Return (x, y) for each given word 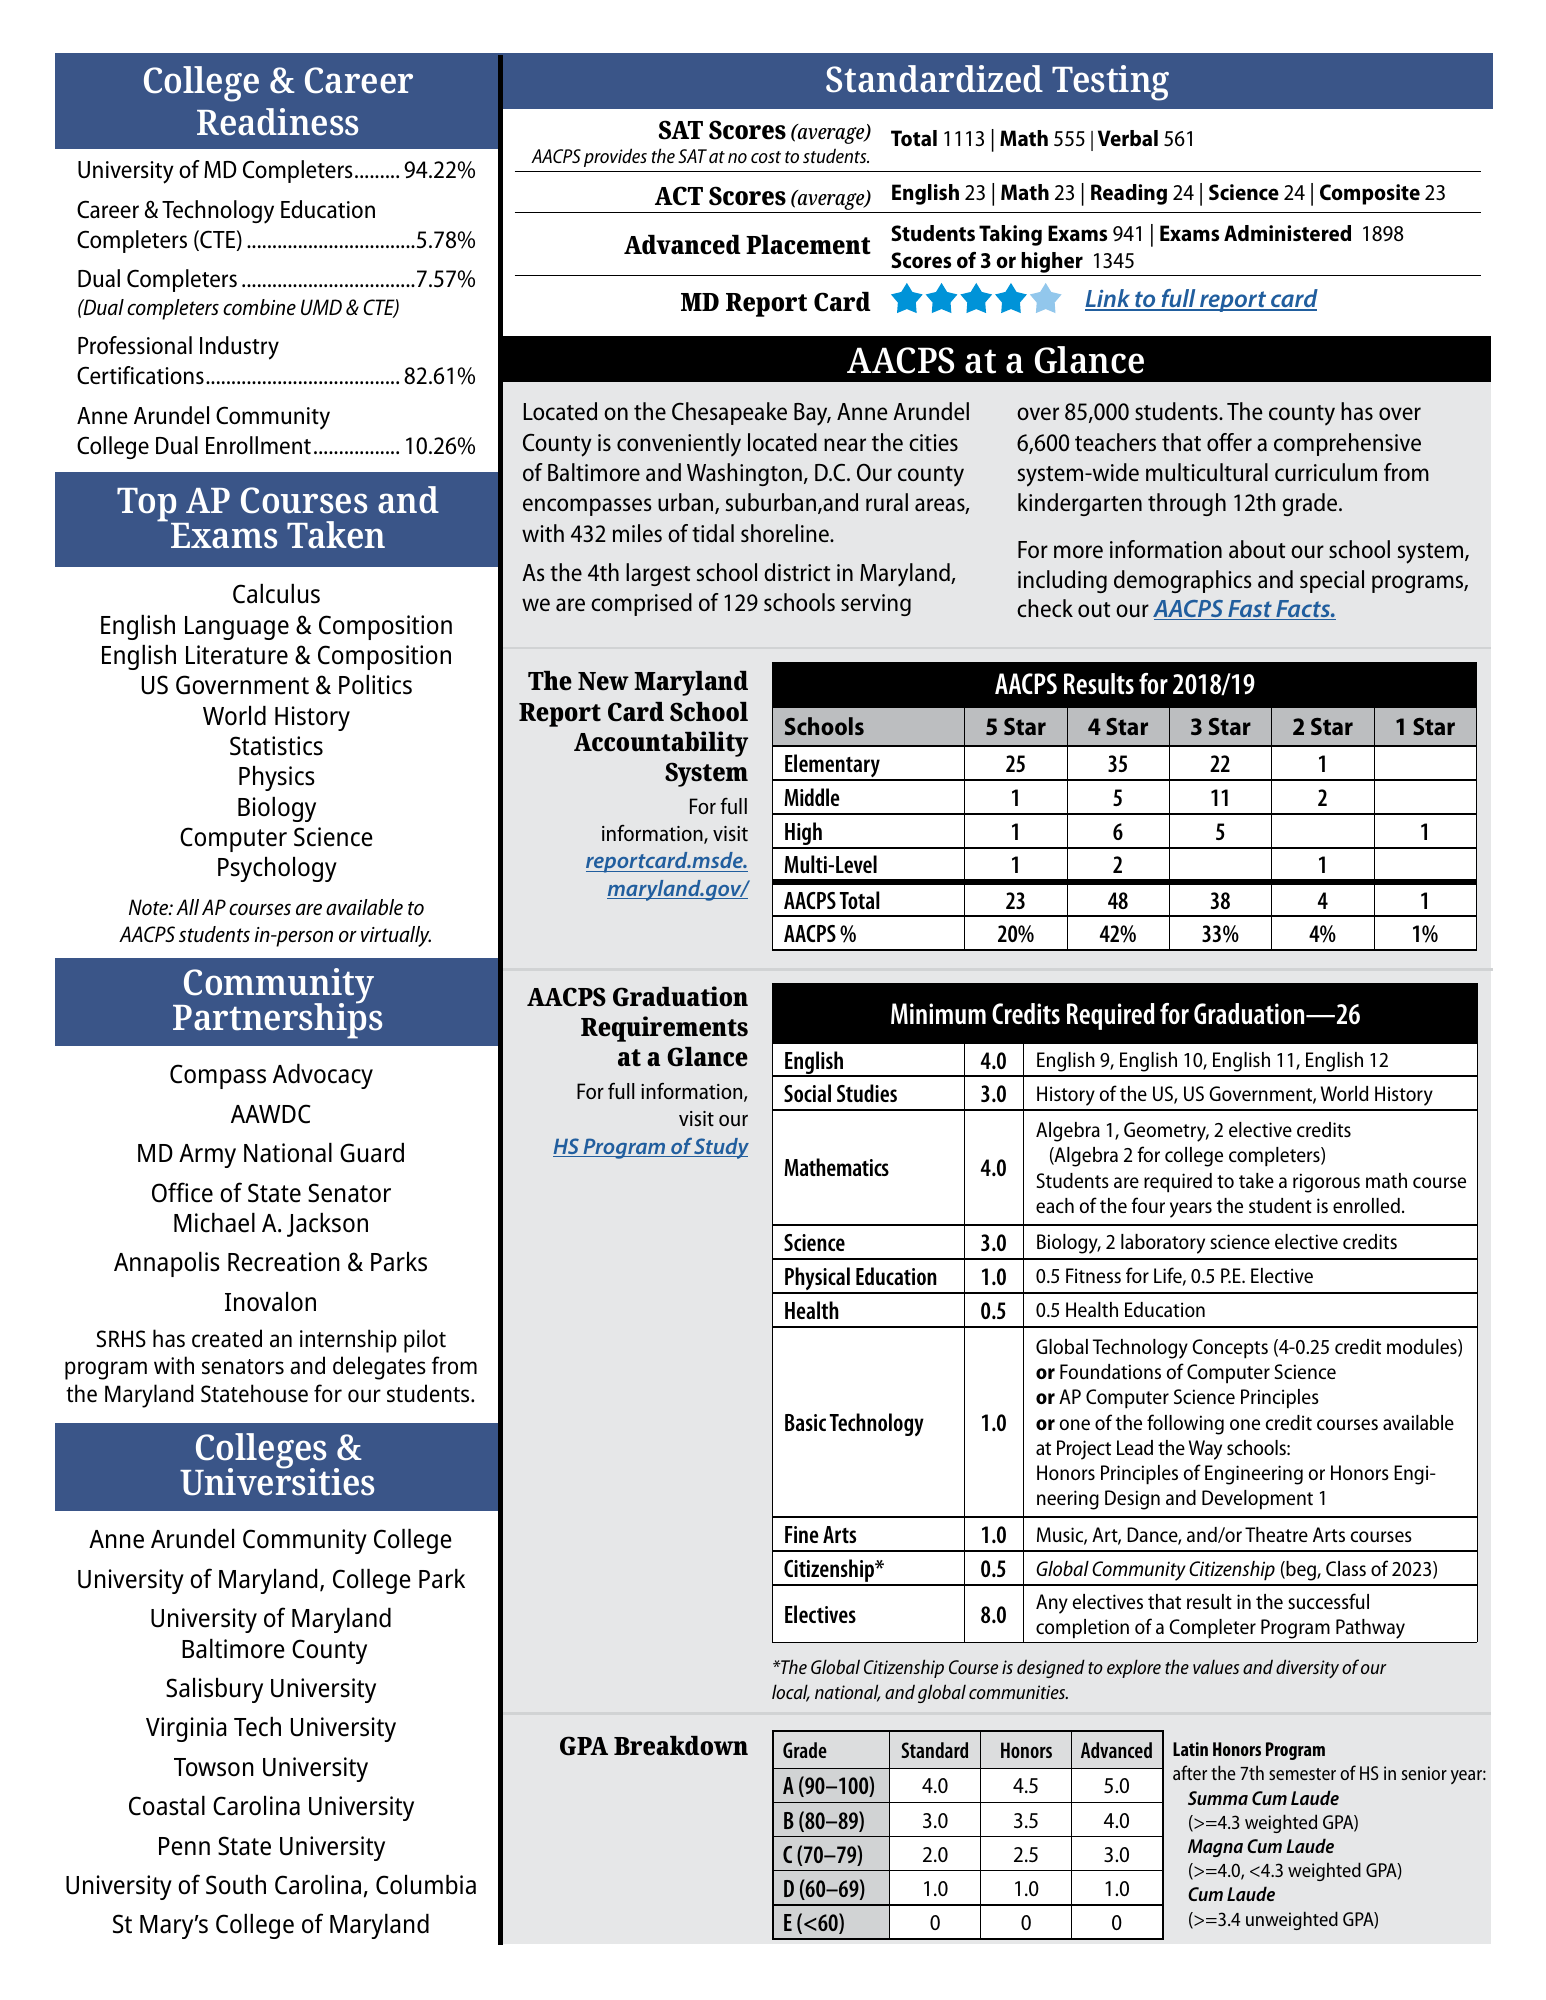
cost (766, 157)
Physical (817, 1280)
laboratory (1163, 1244)
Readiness (277, 122)
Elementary (832, 767)
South (236, 1885)
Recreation (284, 1262)
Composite (1370, 194)
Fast (1250, 610)
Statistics (276, 746)
